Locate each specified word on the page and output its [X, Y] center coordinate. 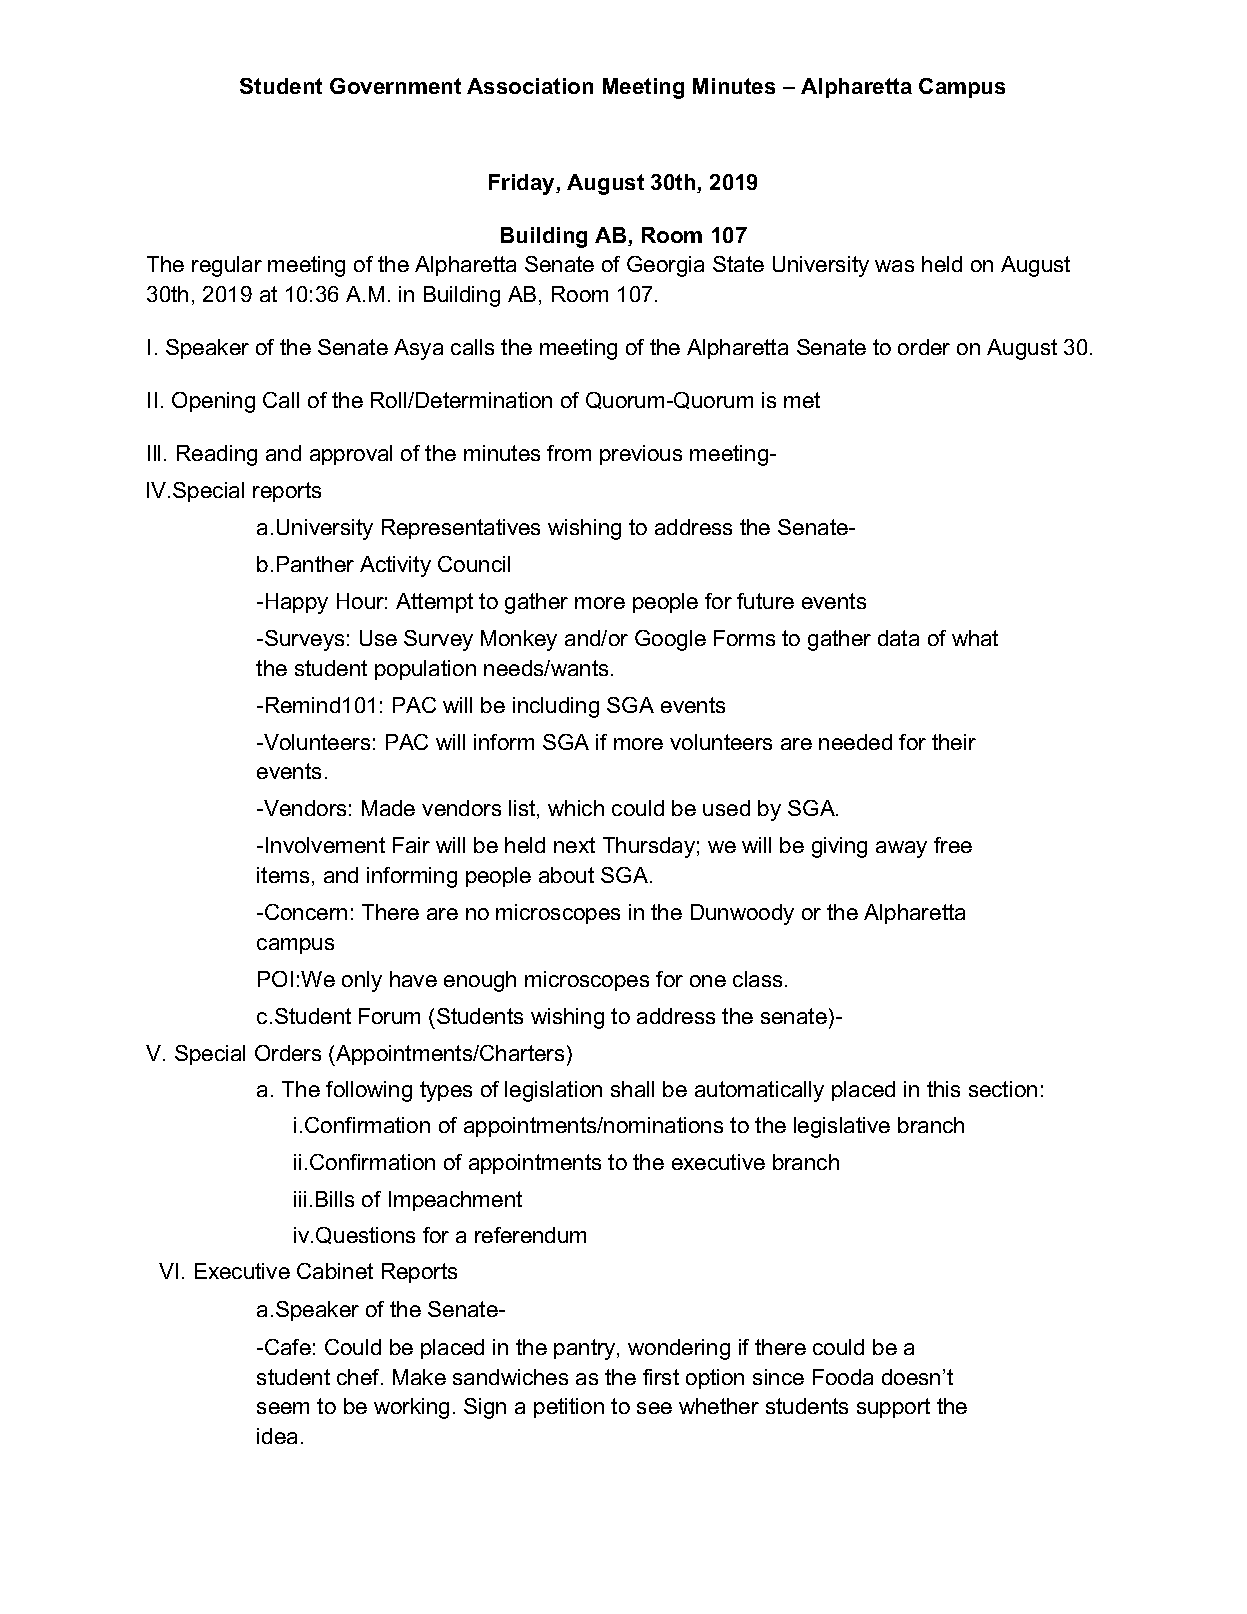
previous [641, 455]
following [369, 1091]
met [802, 400]
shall [632, 1089]
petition [569, 1408]
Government [395, 86]
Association [530, 86]
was [894, 266]
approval [351, 455]
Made [388, 808]
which [576, 808]
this [943, 1089]
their [954, 742]
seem [283, 1408]
